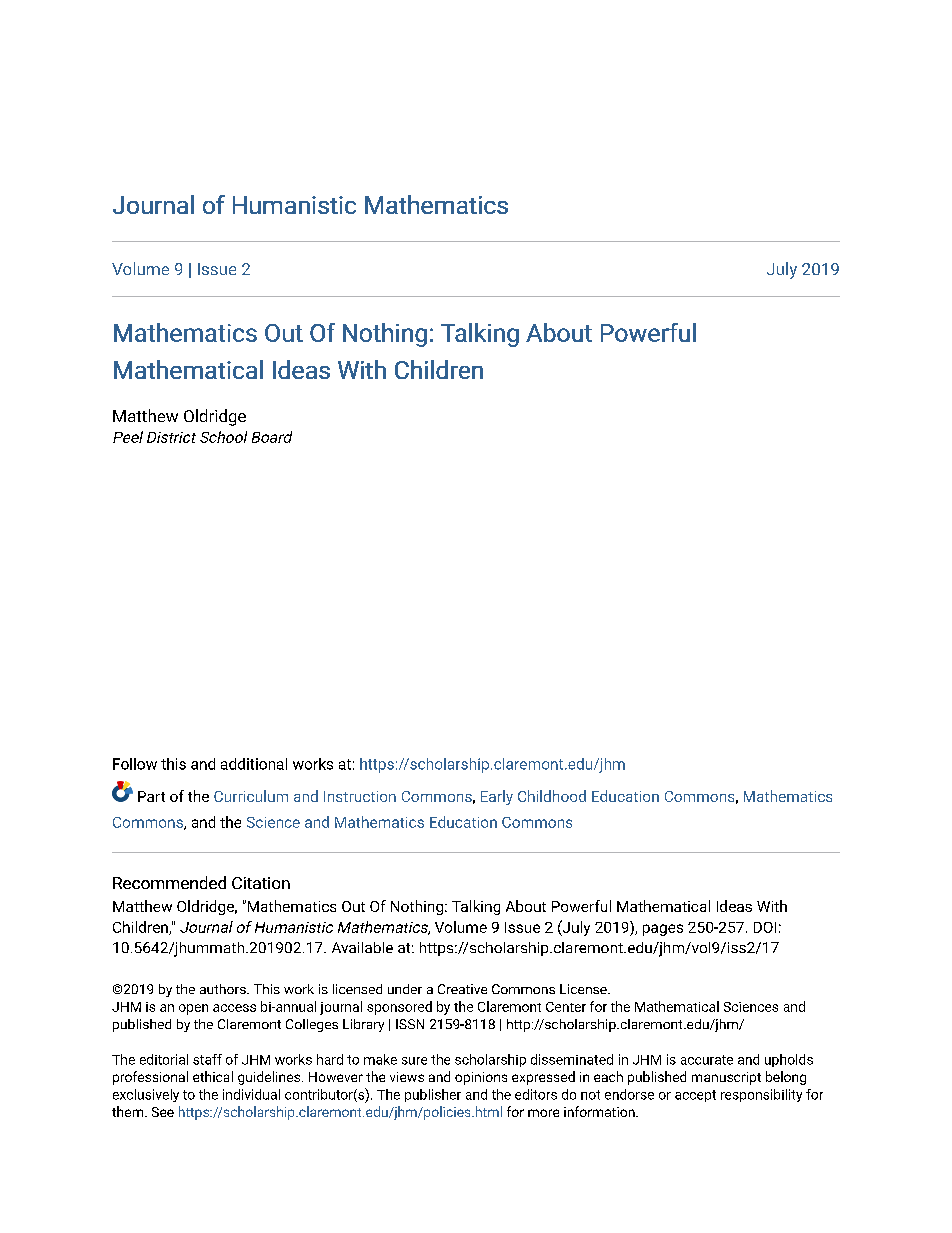 The image size is (952, 1233). What do you see at coordinates (224, 989) in the document?
I see `authors` at bounding box center [224, 989].
